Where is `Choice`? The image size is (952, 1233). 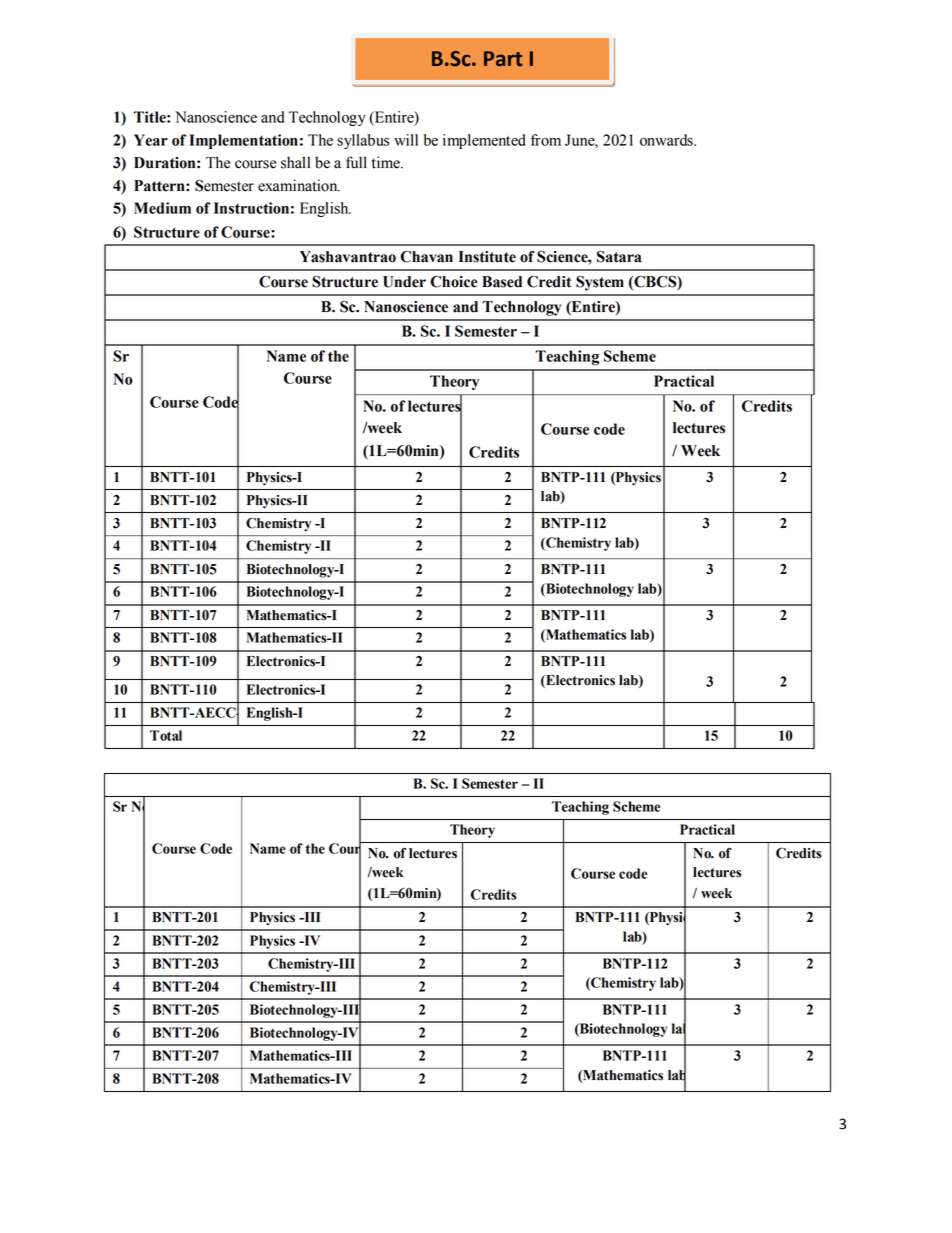
Choice is located at coordinates (454, 281).
